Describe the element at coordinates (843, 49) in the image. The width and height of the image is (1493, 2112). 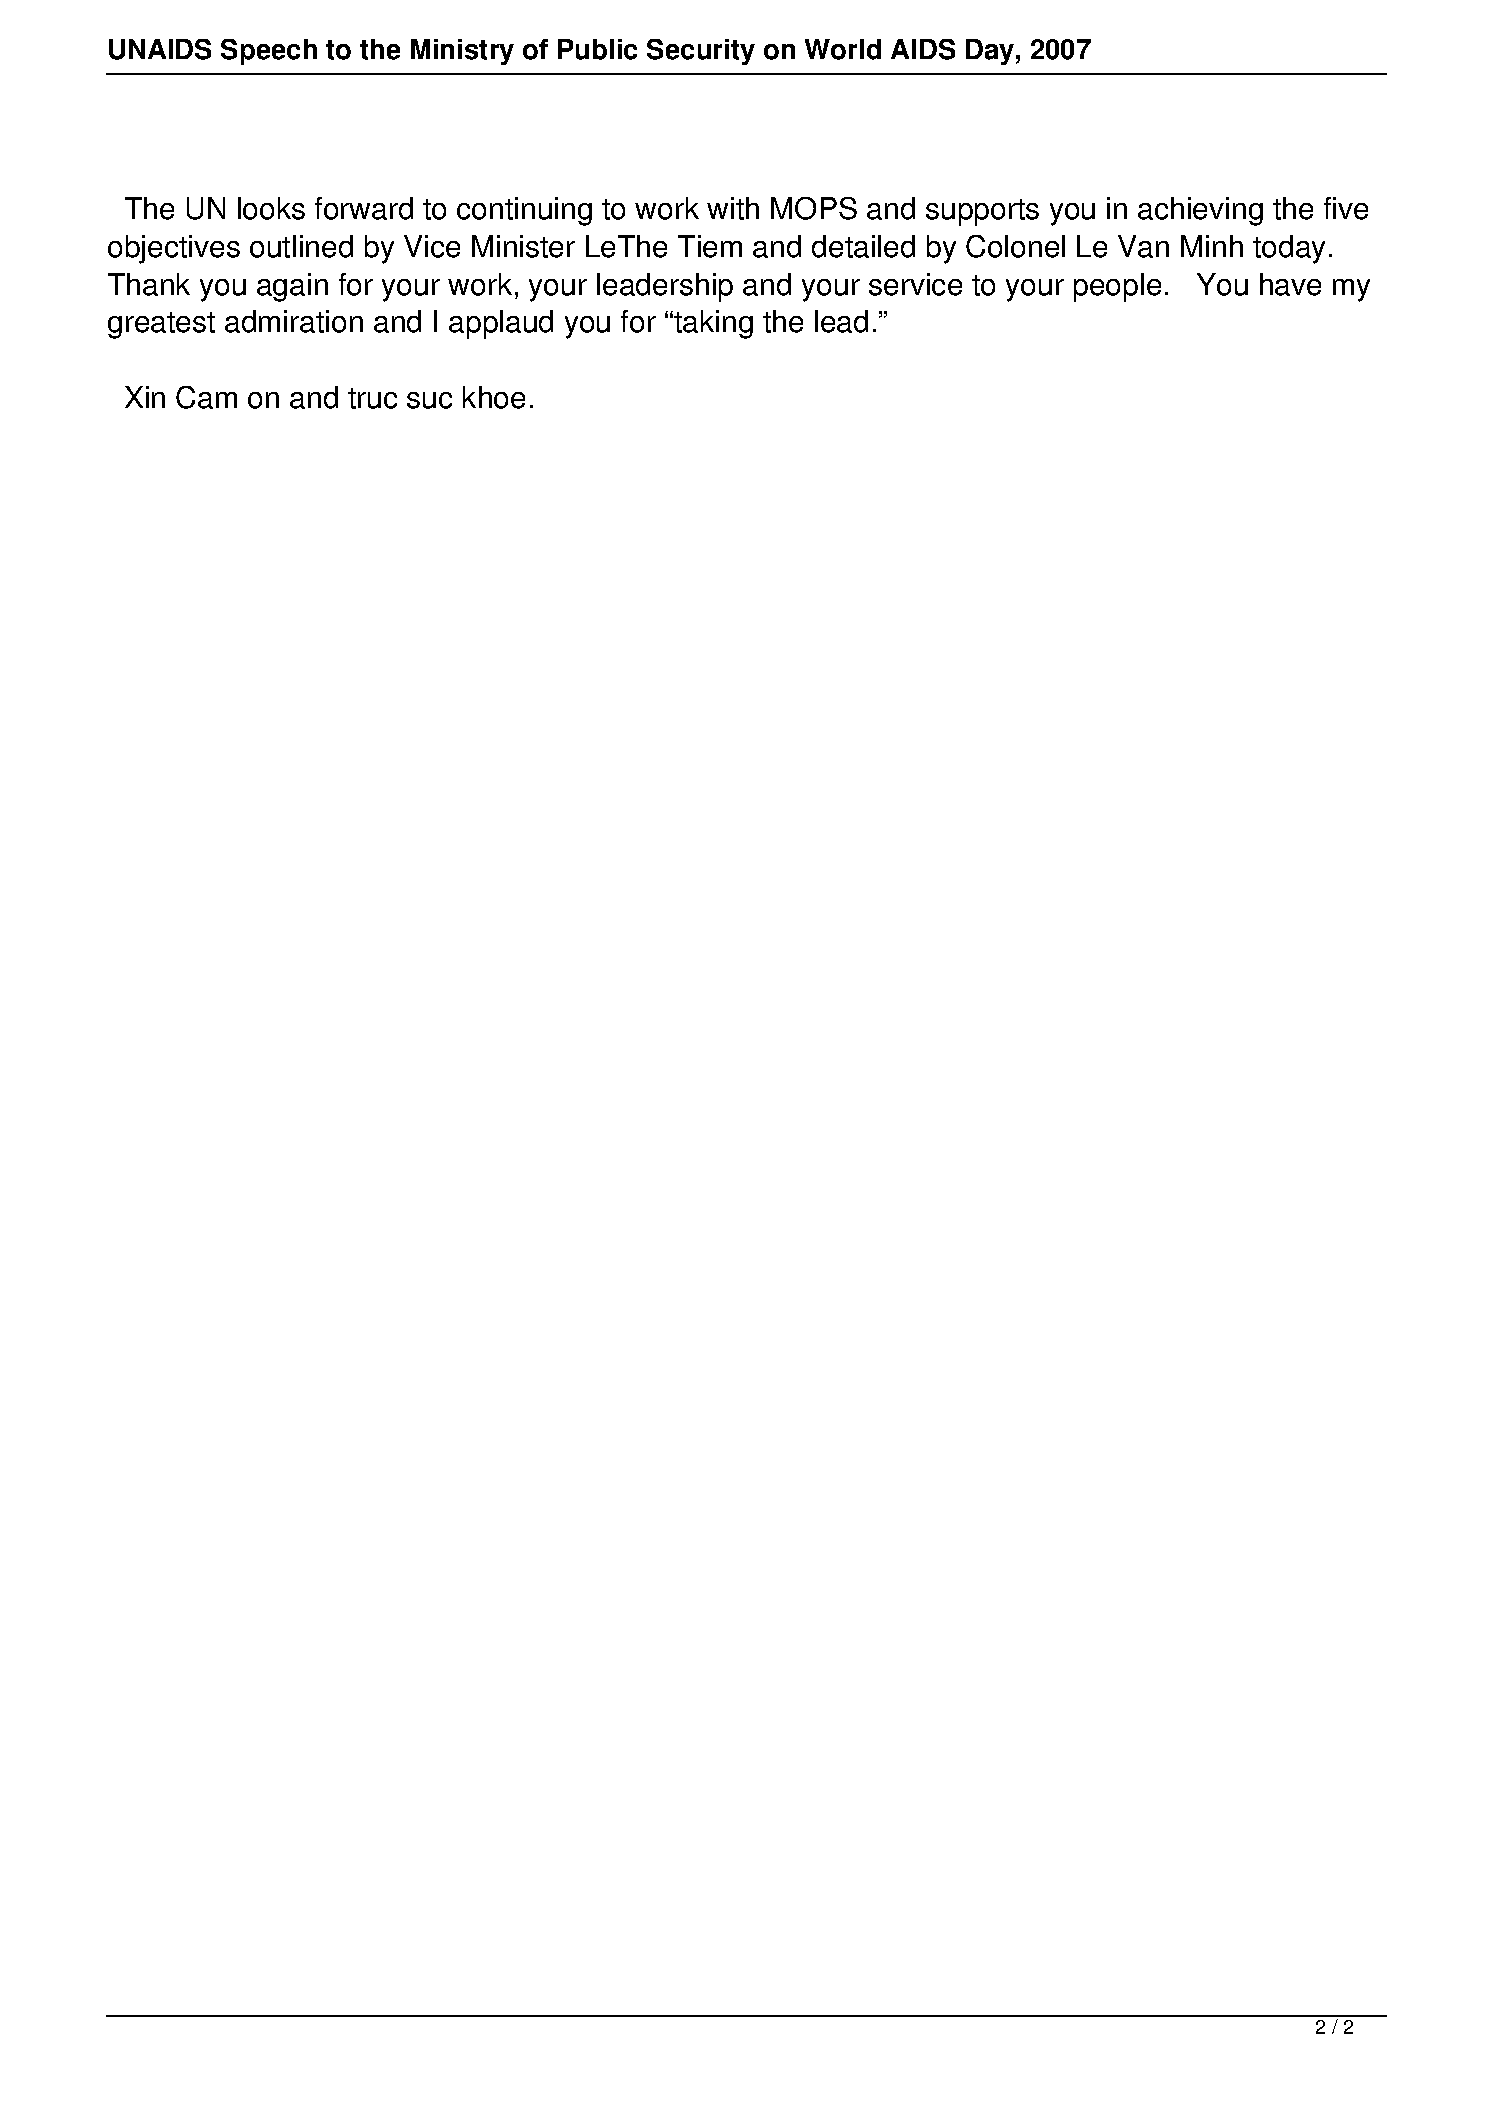
I see `World` at that location.
